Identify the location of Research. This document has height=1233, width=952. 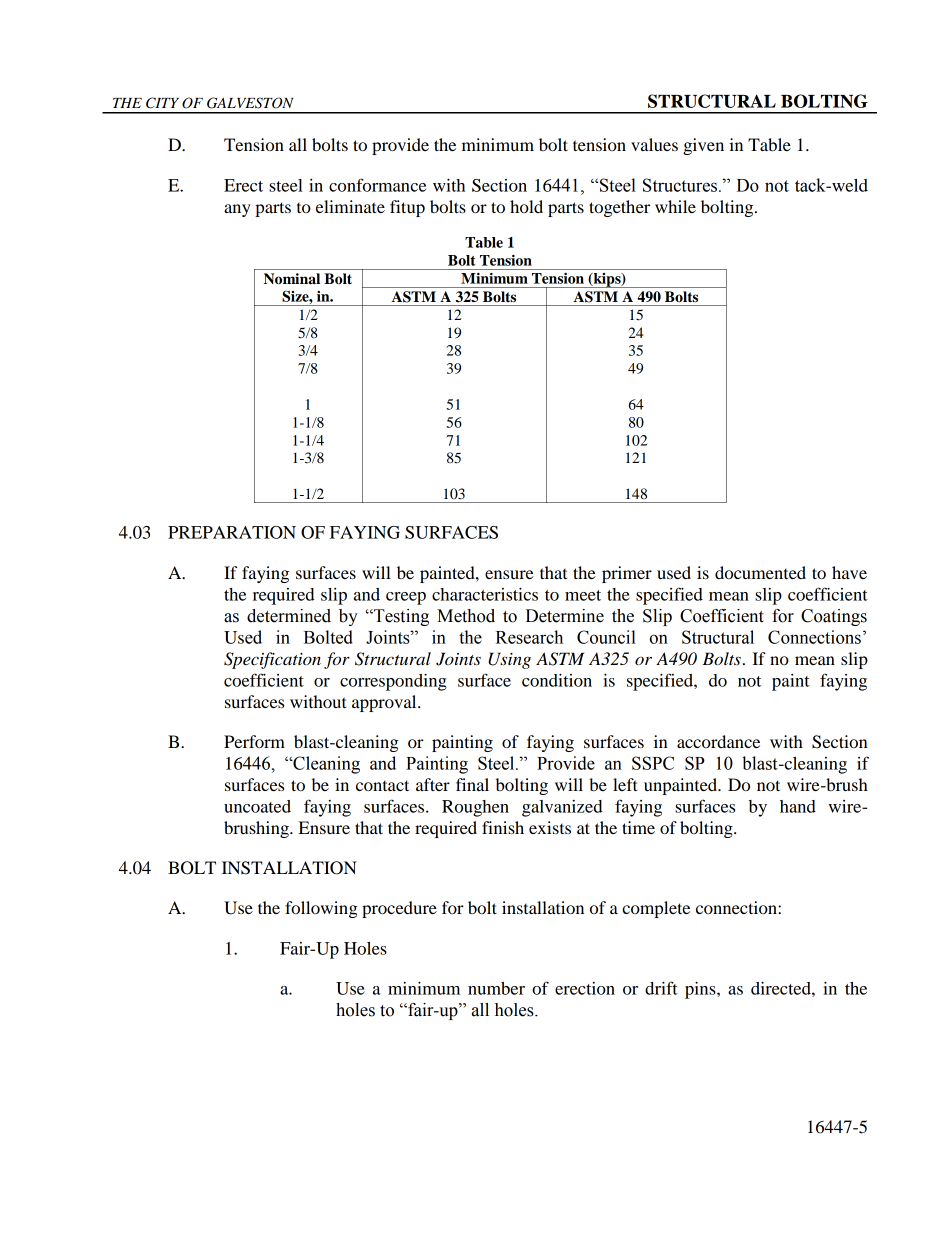
(529, 637).
